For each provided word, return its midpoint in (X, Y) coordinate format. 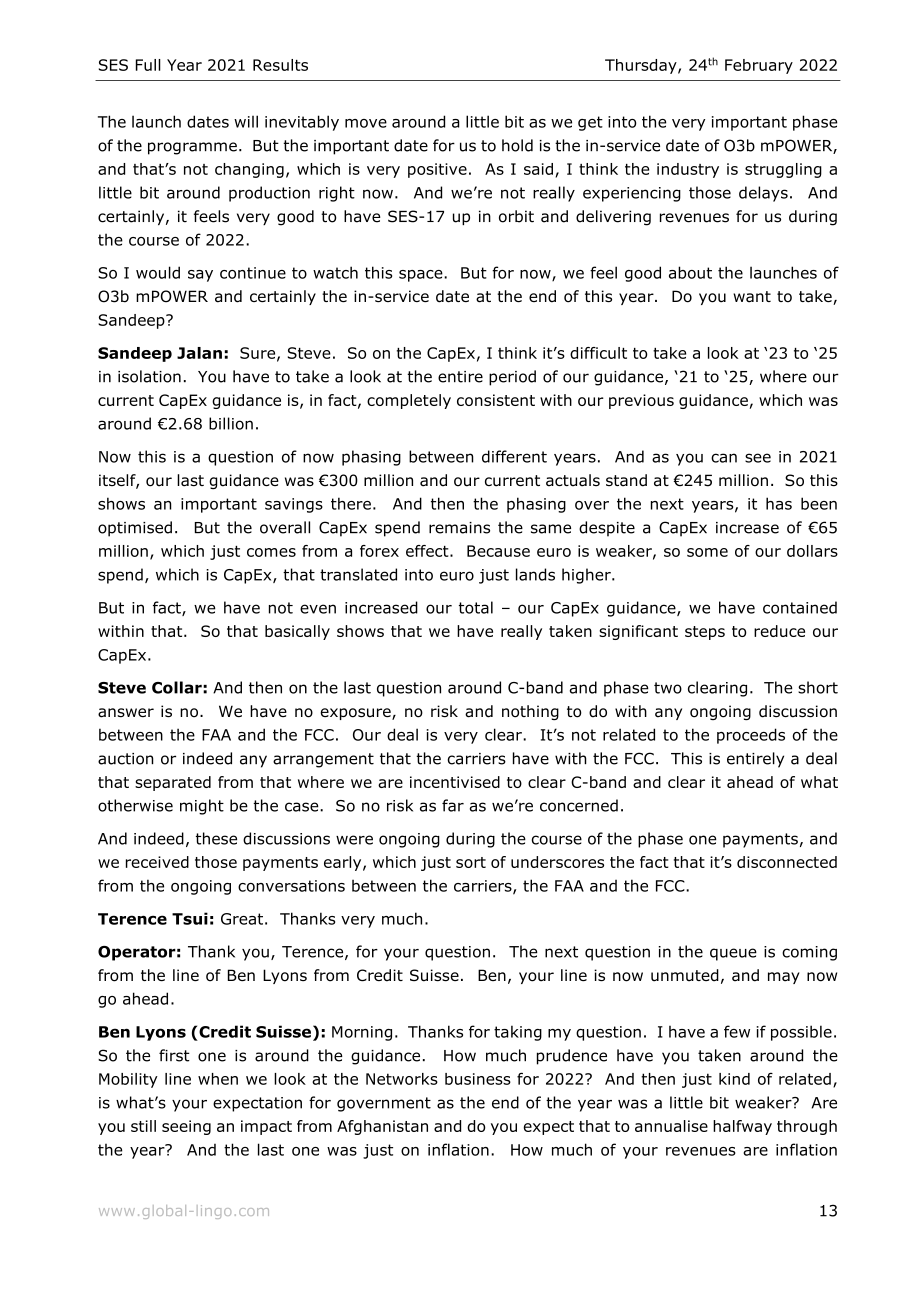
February (759, 66)
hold (517, 145)
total (476, 607)
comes (271, 552)
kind (734, 1079)
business (478, 1079)
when (218, 1079)
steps (705, 633)
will (246, 121)
